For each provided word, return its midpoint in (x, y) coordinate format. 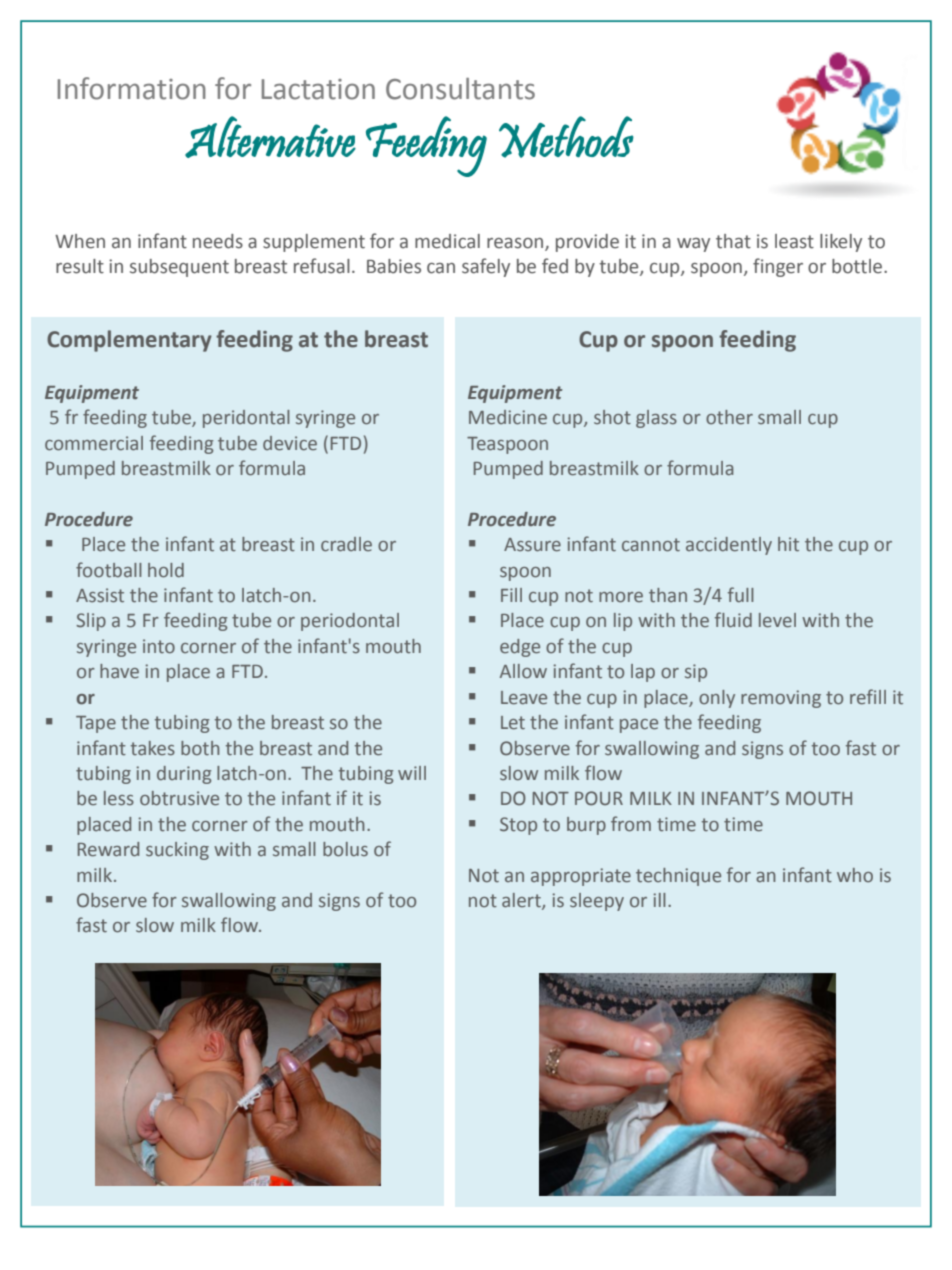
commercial (94, 443)
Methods (566, 137)
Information (132, 88)
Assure (532, 544)
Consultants (460, 89)
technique (678, 877)
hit (788, 544)
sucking (177, 851)
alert (522, 901)
